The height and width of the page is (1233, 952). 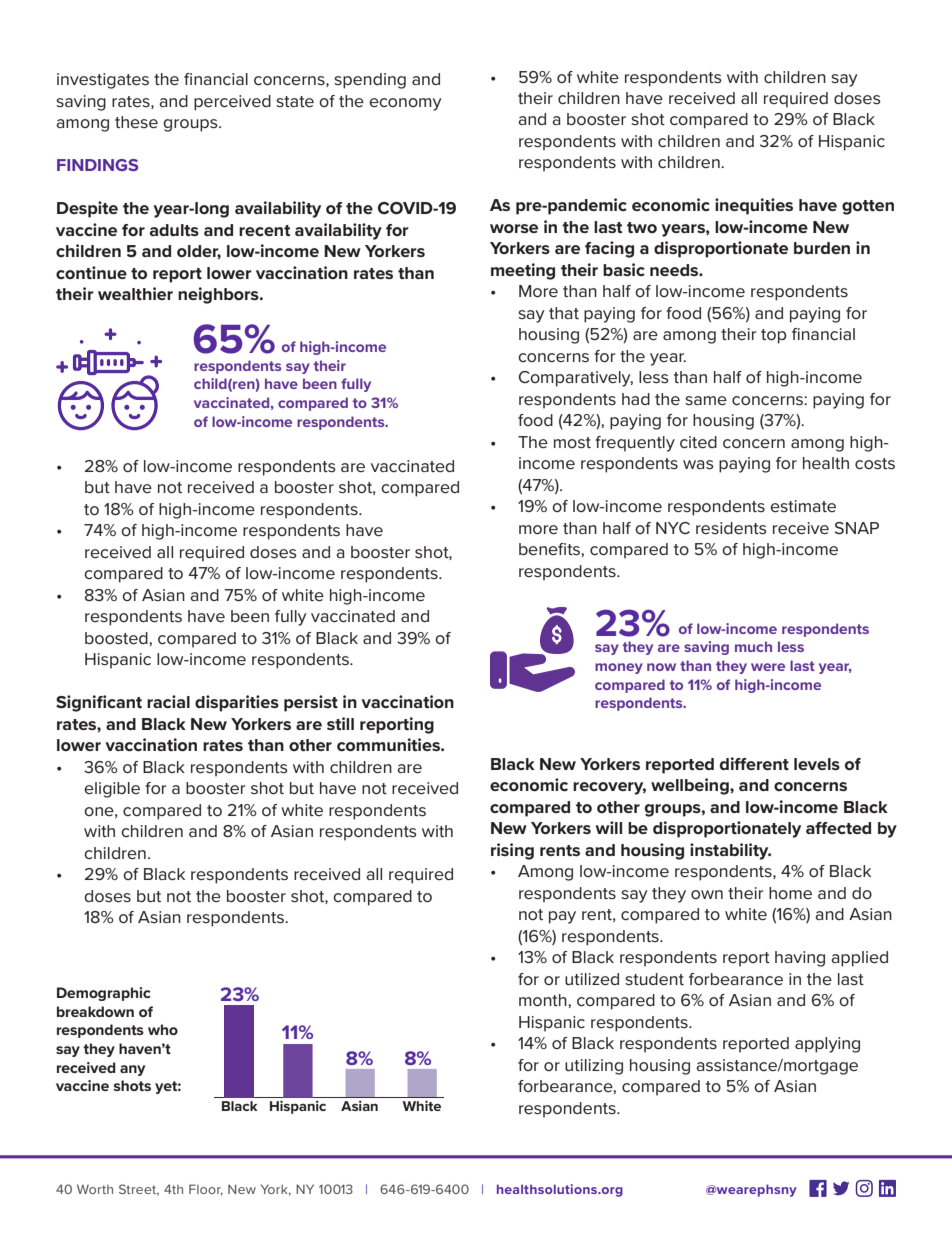 What do you see at coordinates (405, 104) in the page?
I see `economy` at bounding box center [405, 104].
